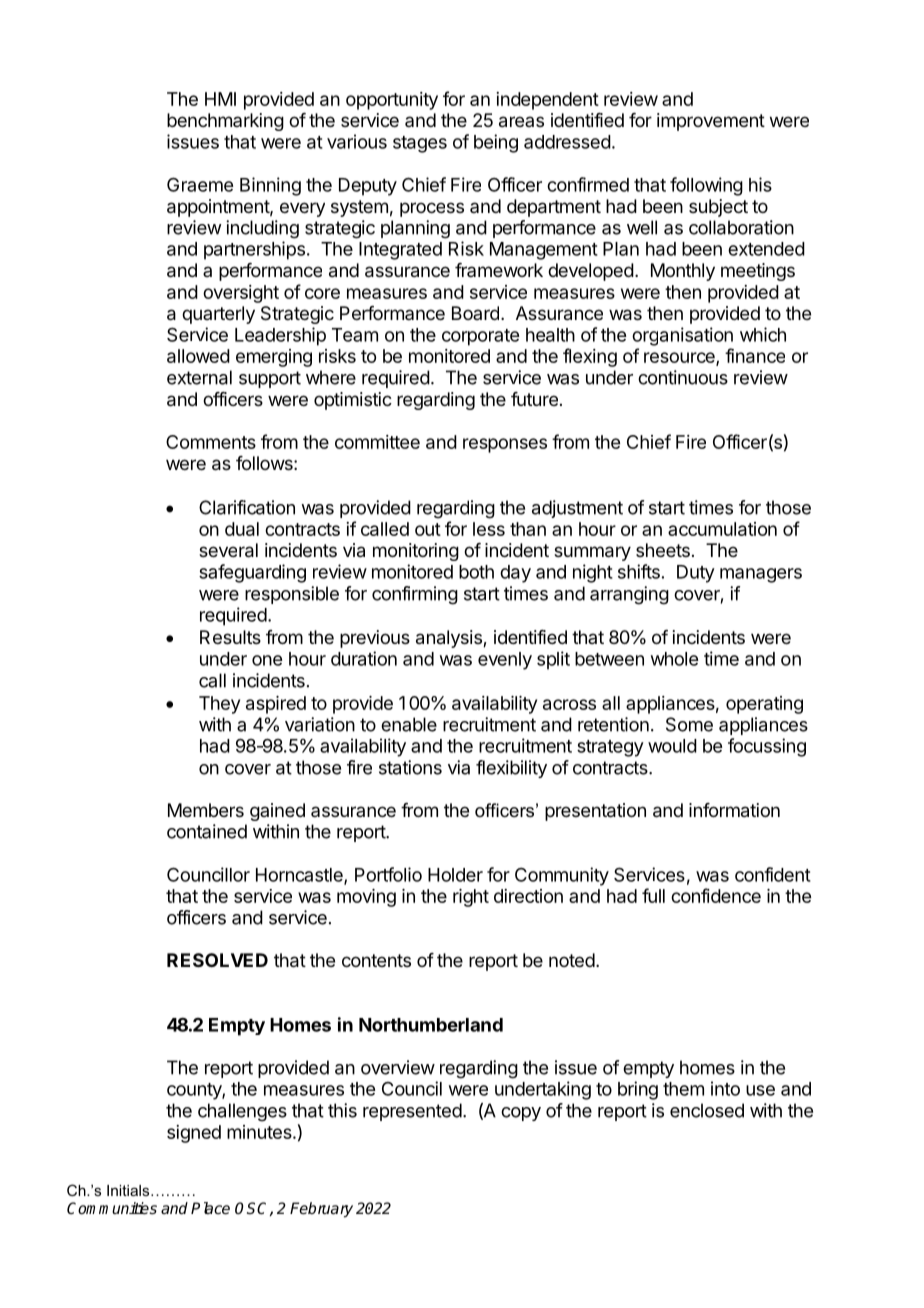 This page has height=1308, width=924. Describe the element at coordinates (225, 122) in the page. I see `benchmarking` at that location.
